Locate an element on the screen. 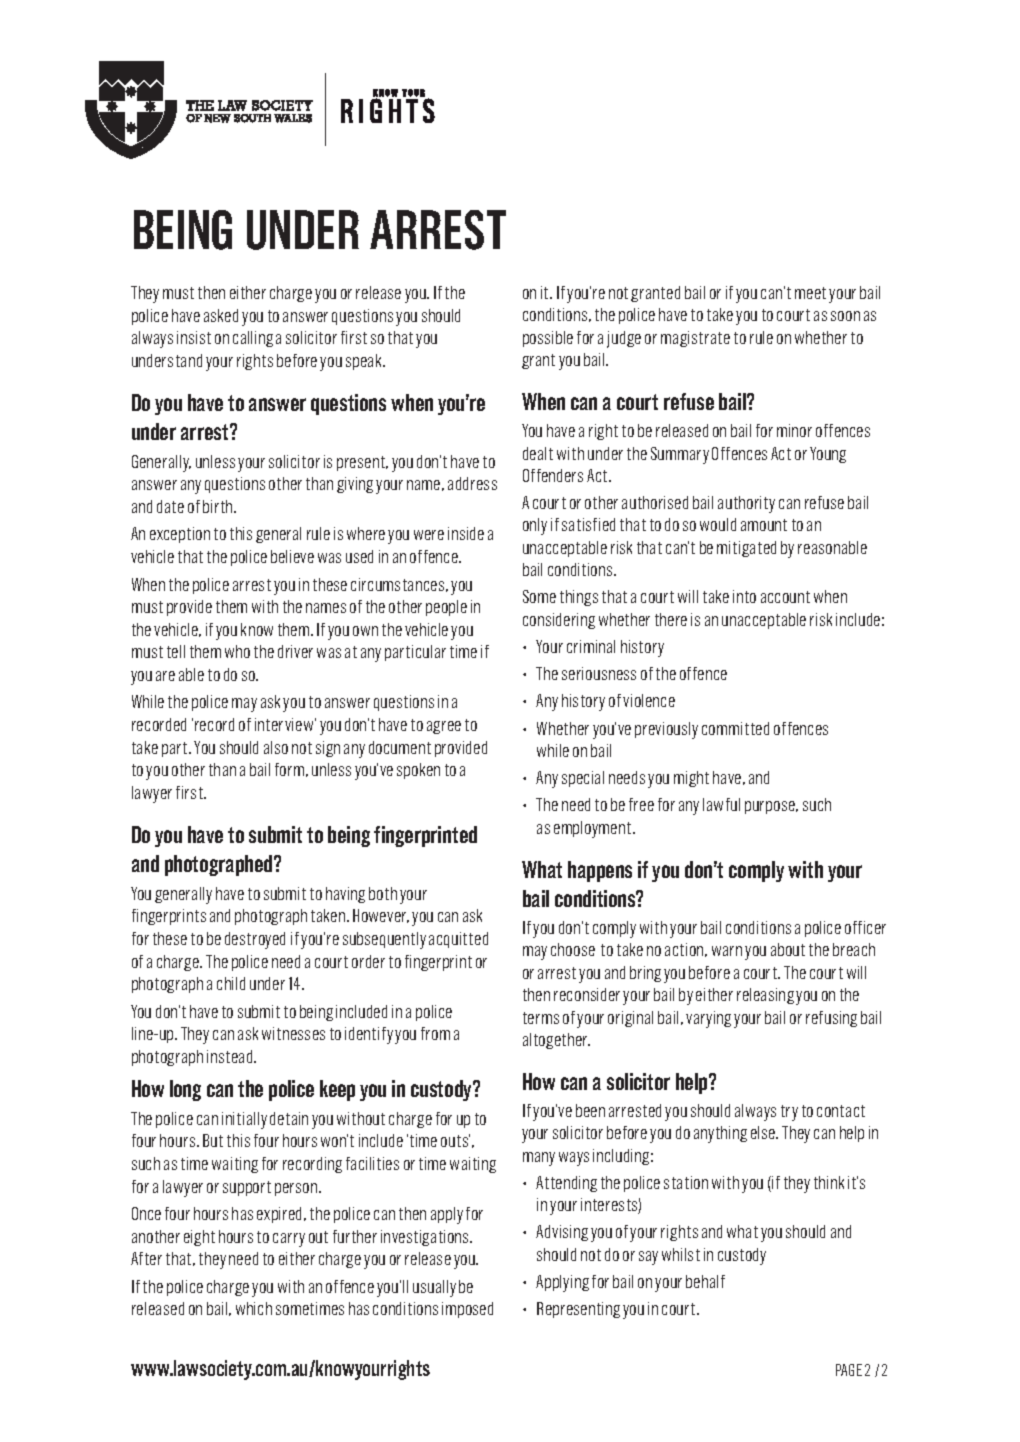 The image size is (1020, 1442). PAGE is located at coordinates (849, 1370).
